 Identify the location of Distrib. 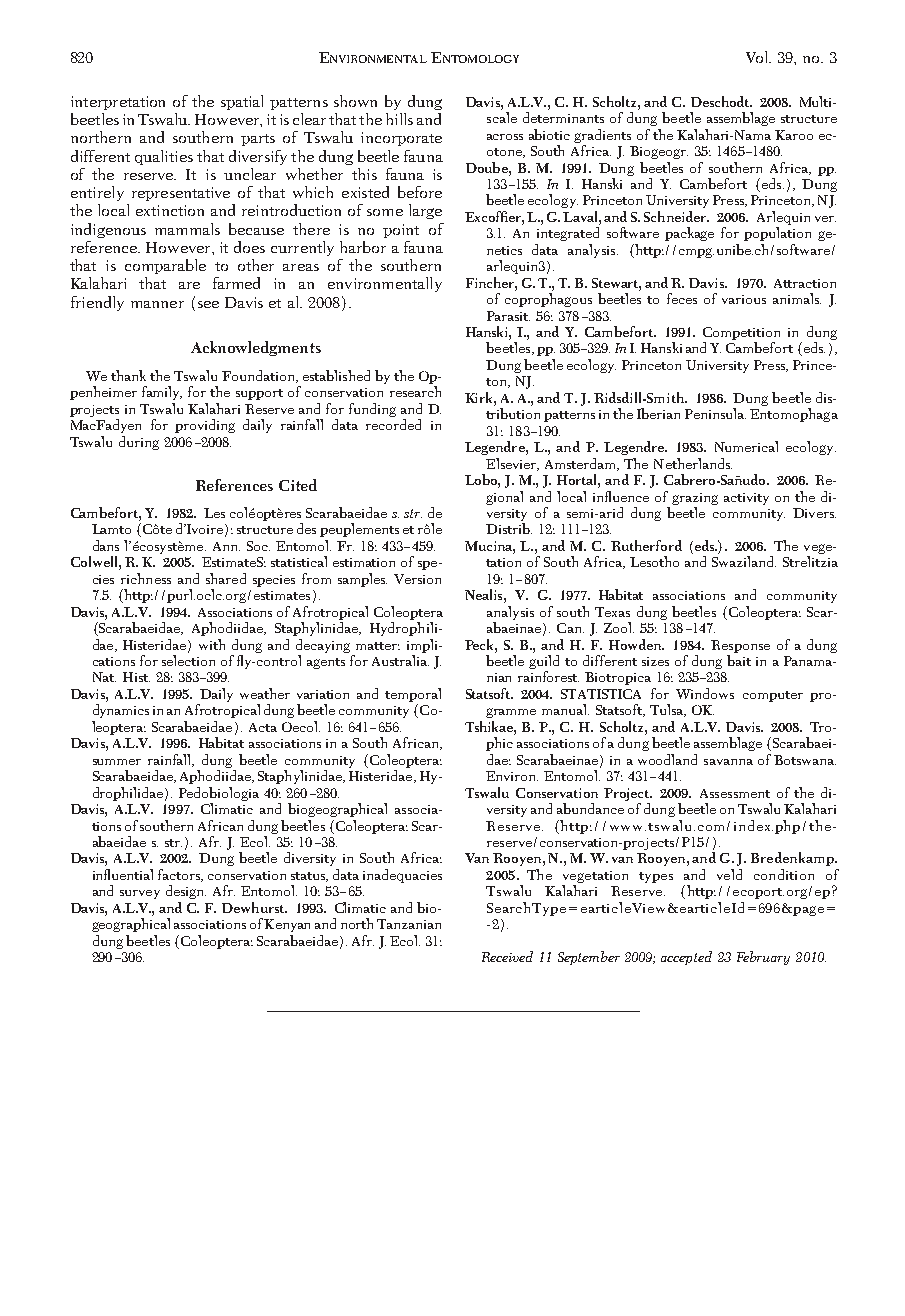
(509, 528).
